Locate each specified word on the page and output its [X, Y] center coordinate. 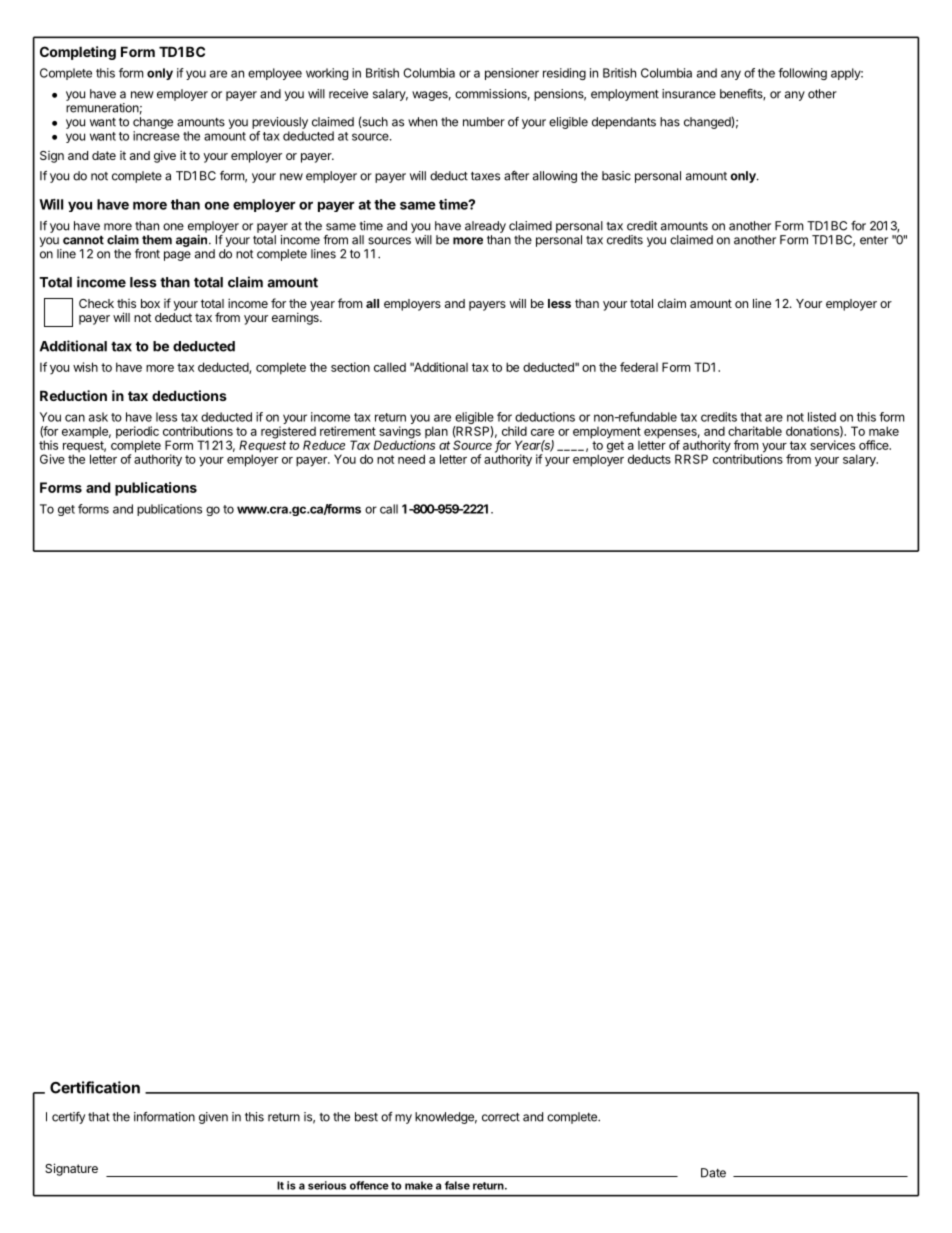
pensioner [512, 74]
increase [156, 136]
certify [68, 1118]
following [802, 74]
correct [501, 1117]
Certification [95, 1087]
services [832, 445]
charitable [755, 431]
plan [436, 432]
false [457, 1185]
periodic [137, 433]
